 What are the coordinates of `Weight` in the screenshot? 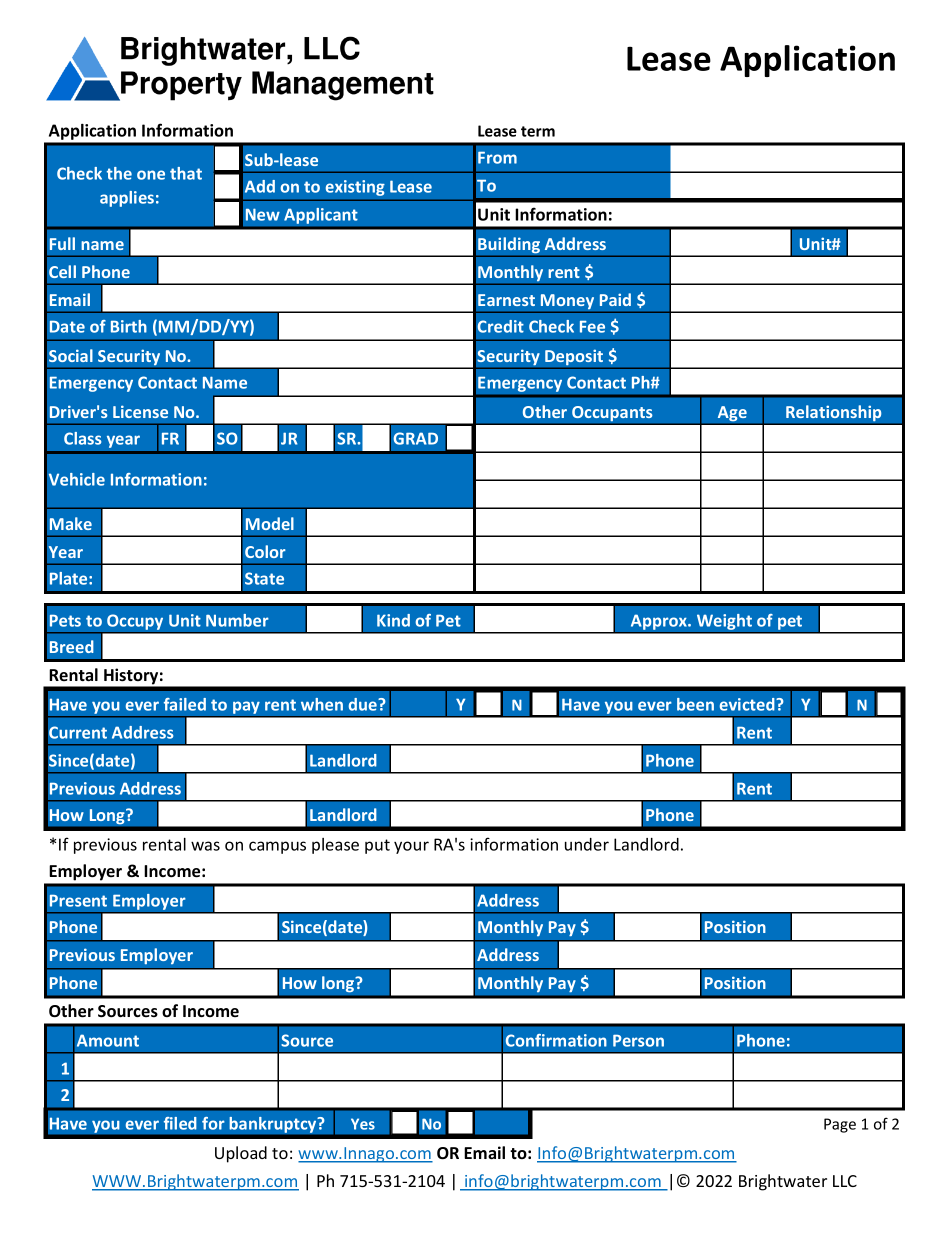 It's located at (724, 622).
